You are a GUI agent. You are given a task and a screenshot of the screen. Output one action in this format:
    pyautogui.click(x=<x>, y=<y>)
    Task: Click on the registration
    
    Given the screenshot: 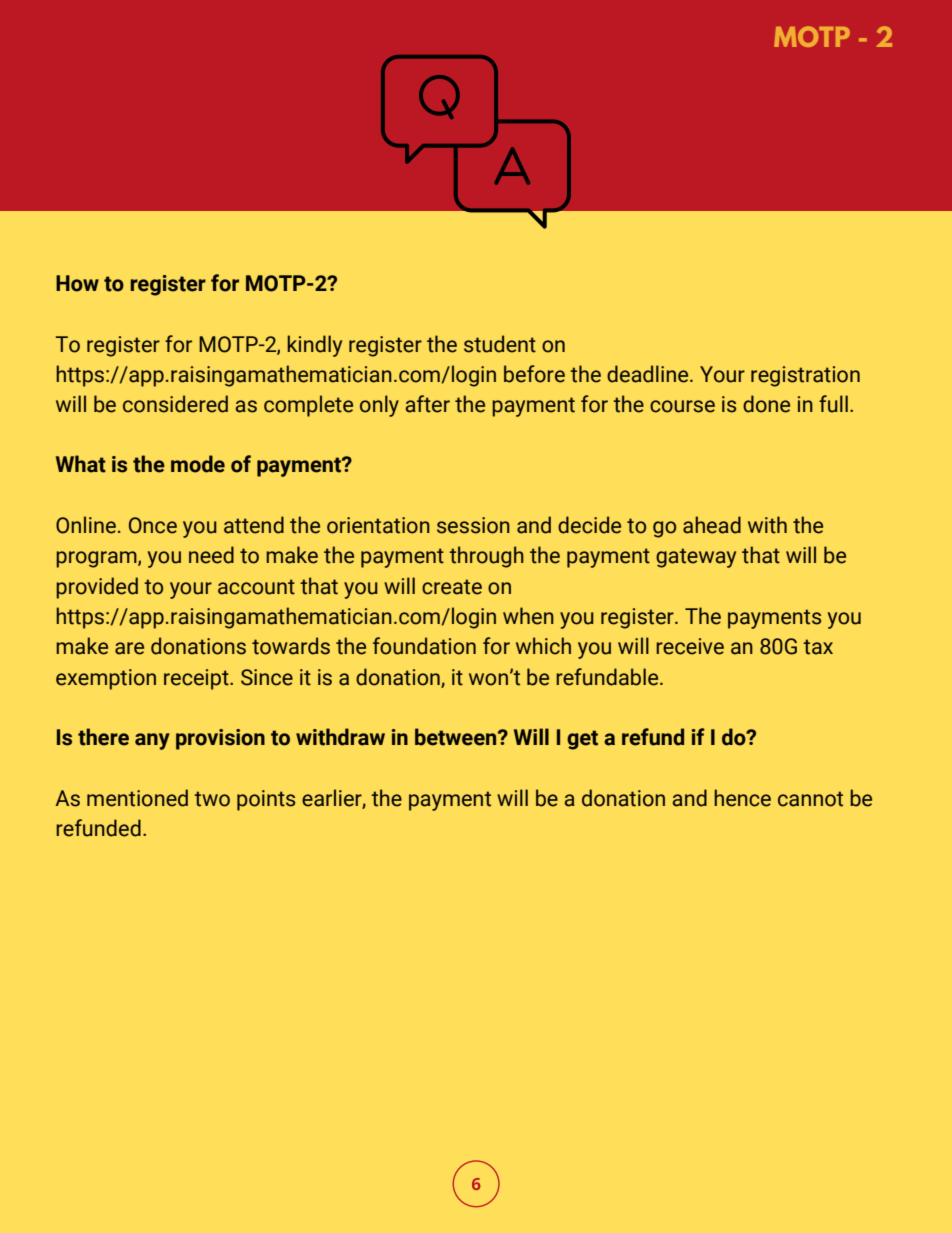 What is the action you would take?
    pyautogui.click(x=805, y=376)
